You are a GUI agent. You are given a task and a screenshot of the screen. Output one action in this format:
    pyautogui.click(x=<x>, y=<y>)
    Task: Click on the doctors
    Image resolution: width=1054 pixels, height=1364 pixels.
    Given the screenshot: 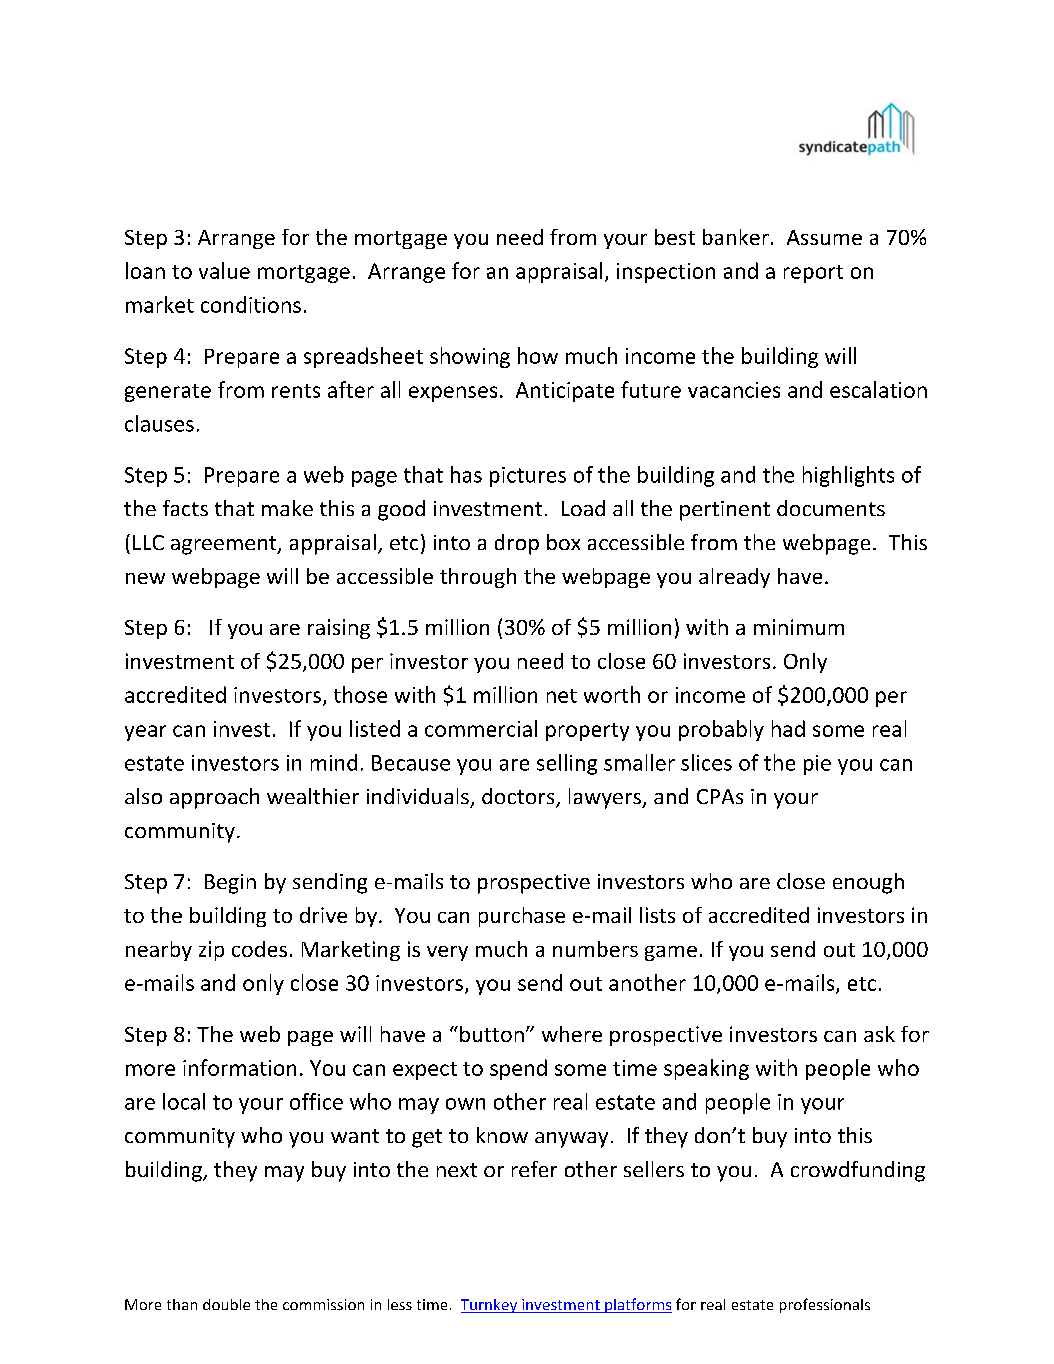 What is the action you would take?
    pyautogui.click(x=519, y=797)
